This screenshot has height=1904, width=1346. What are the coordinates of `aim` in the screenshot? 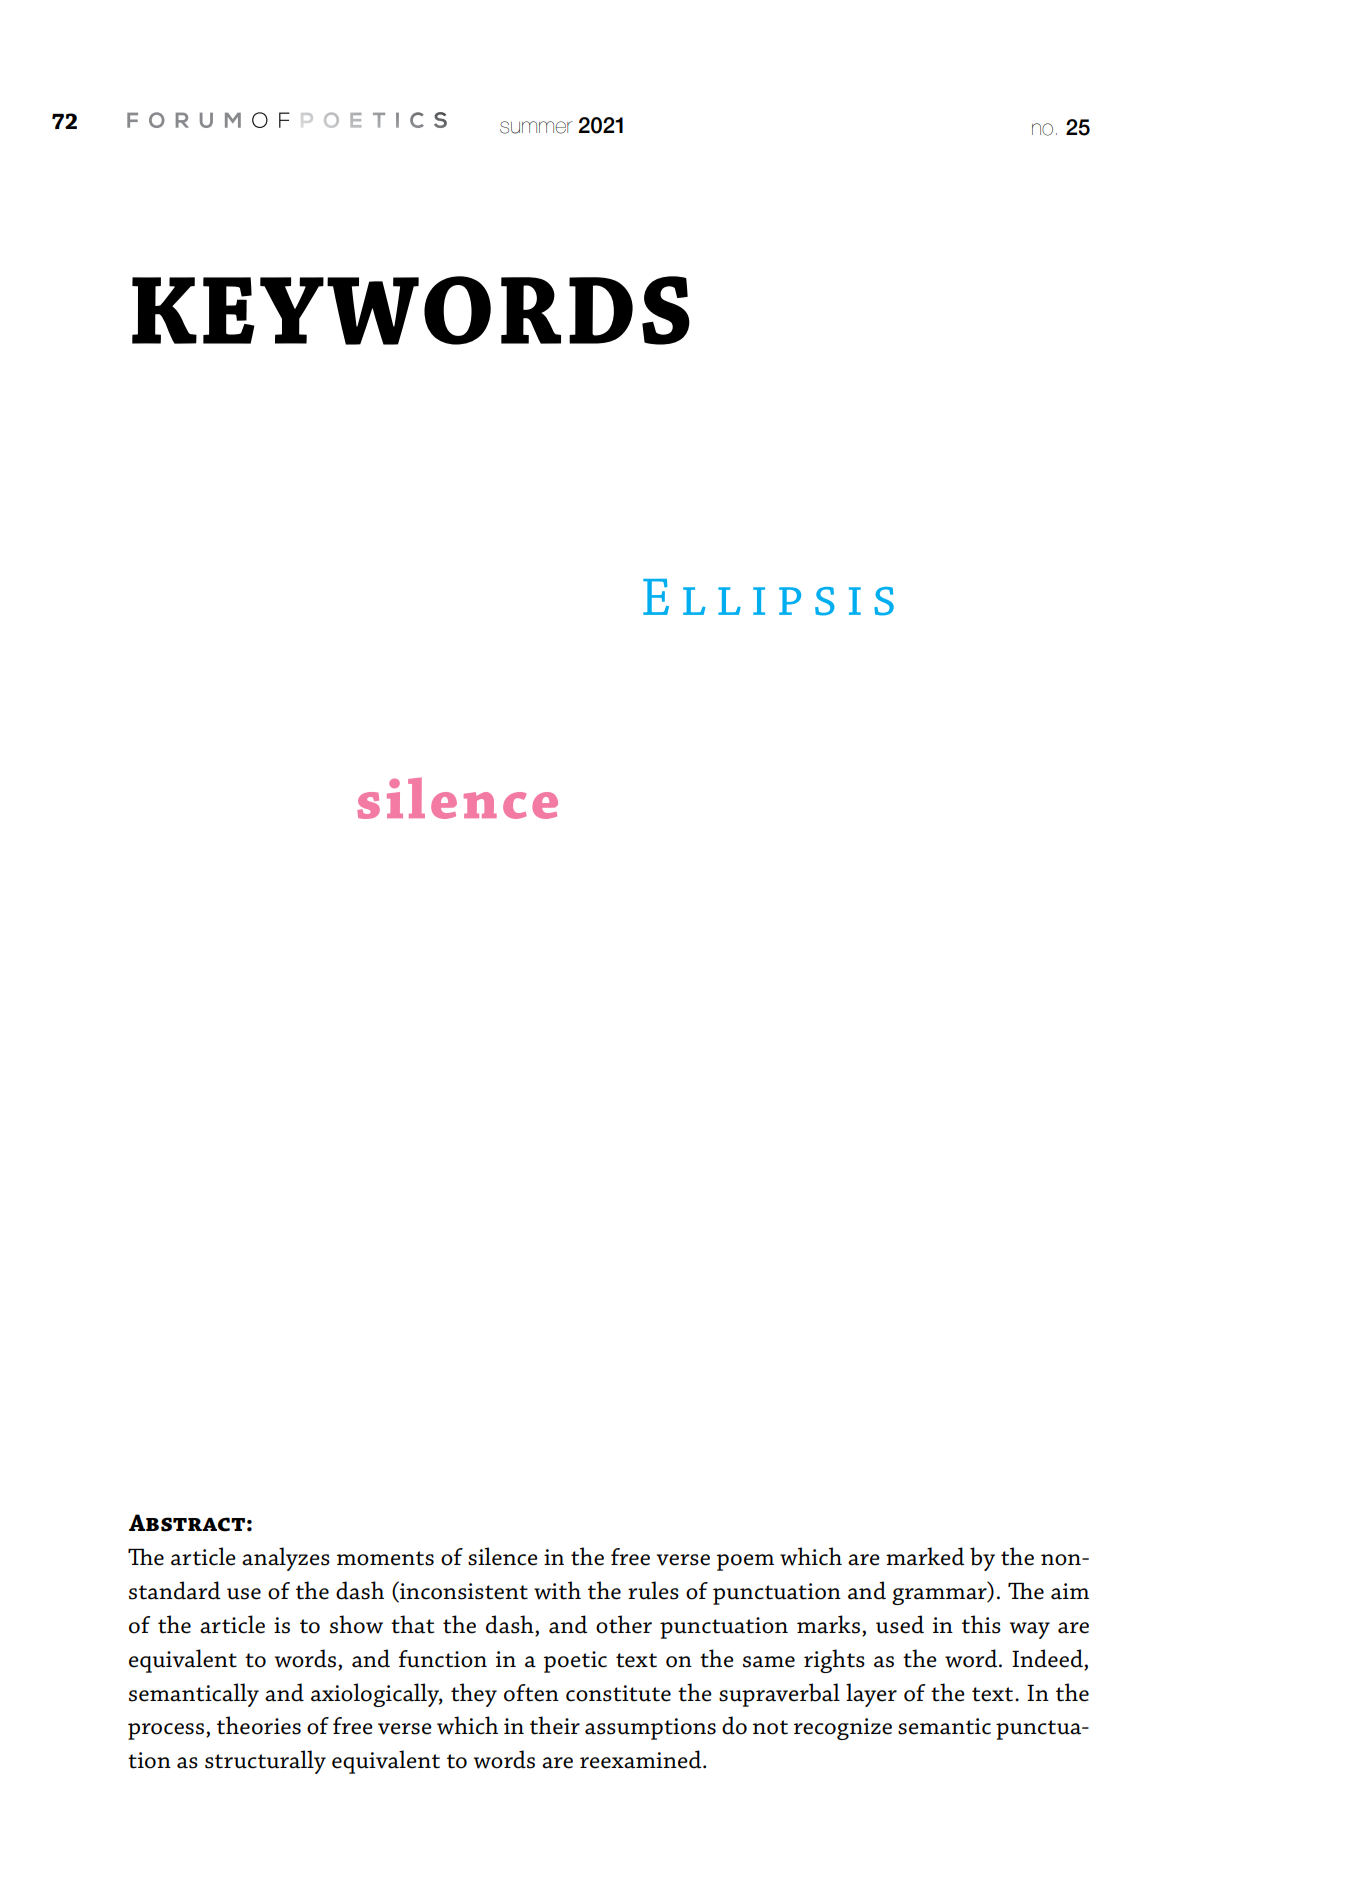 It's located at (1070, 1591).
